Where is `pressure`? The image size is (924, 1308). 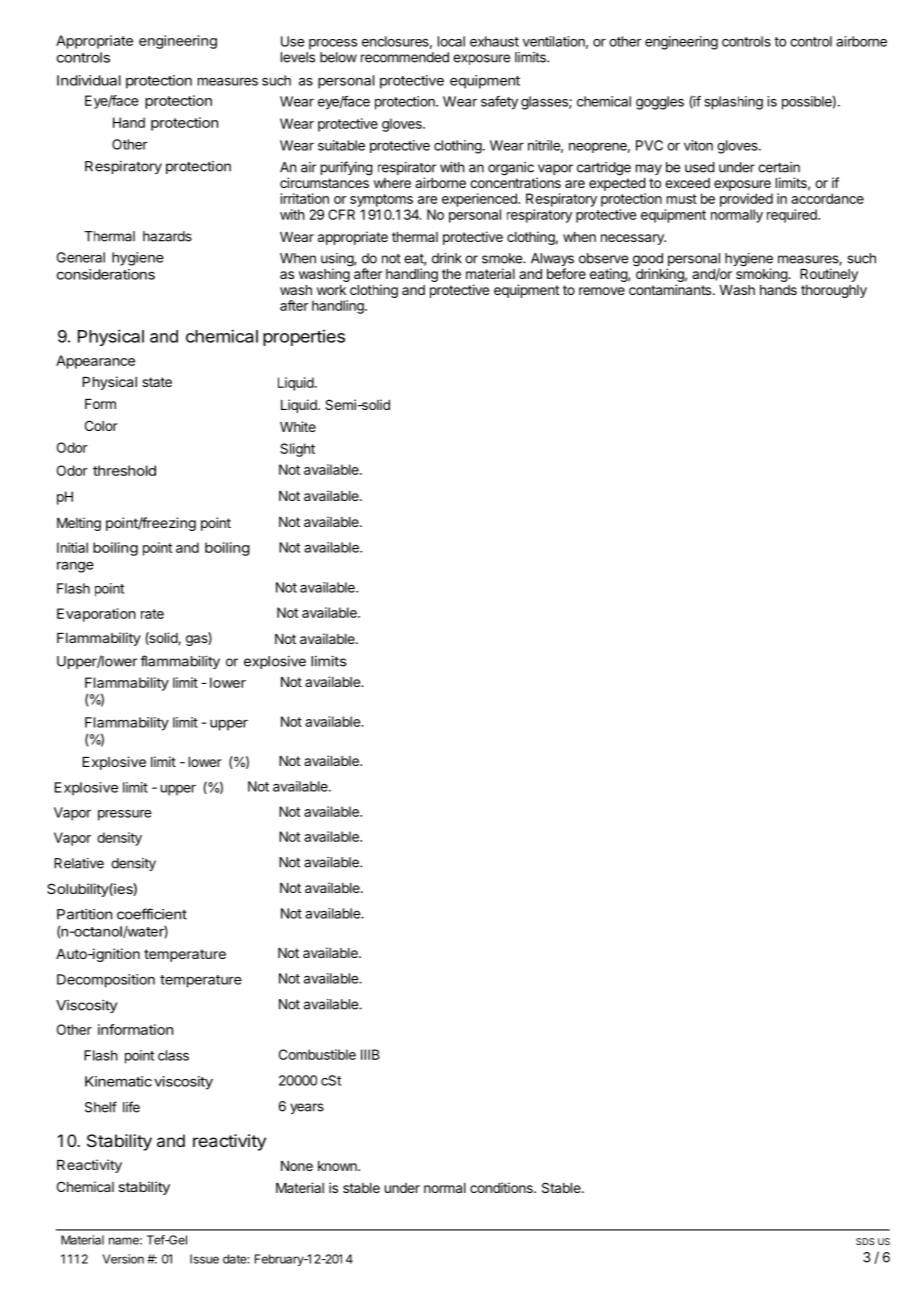
pressure is located at coordinates (124, 815).
